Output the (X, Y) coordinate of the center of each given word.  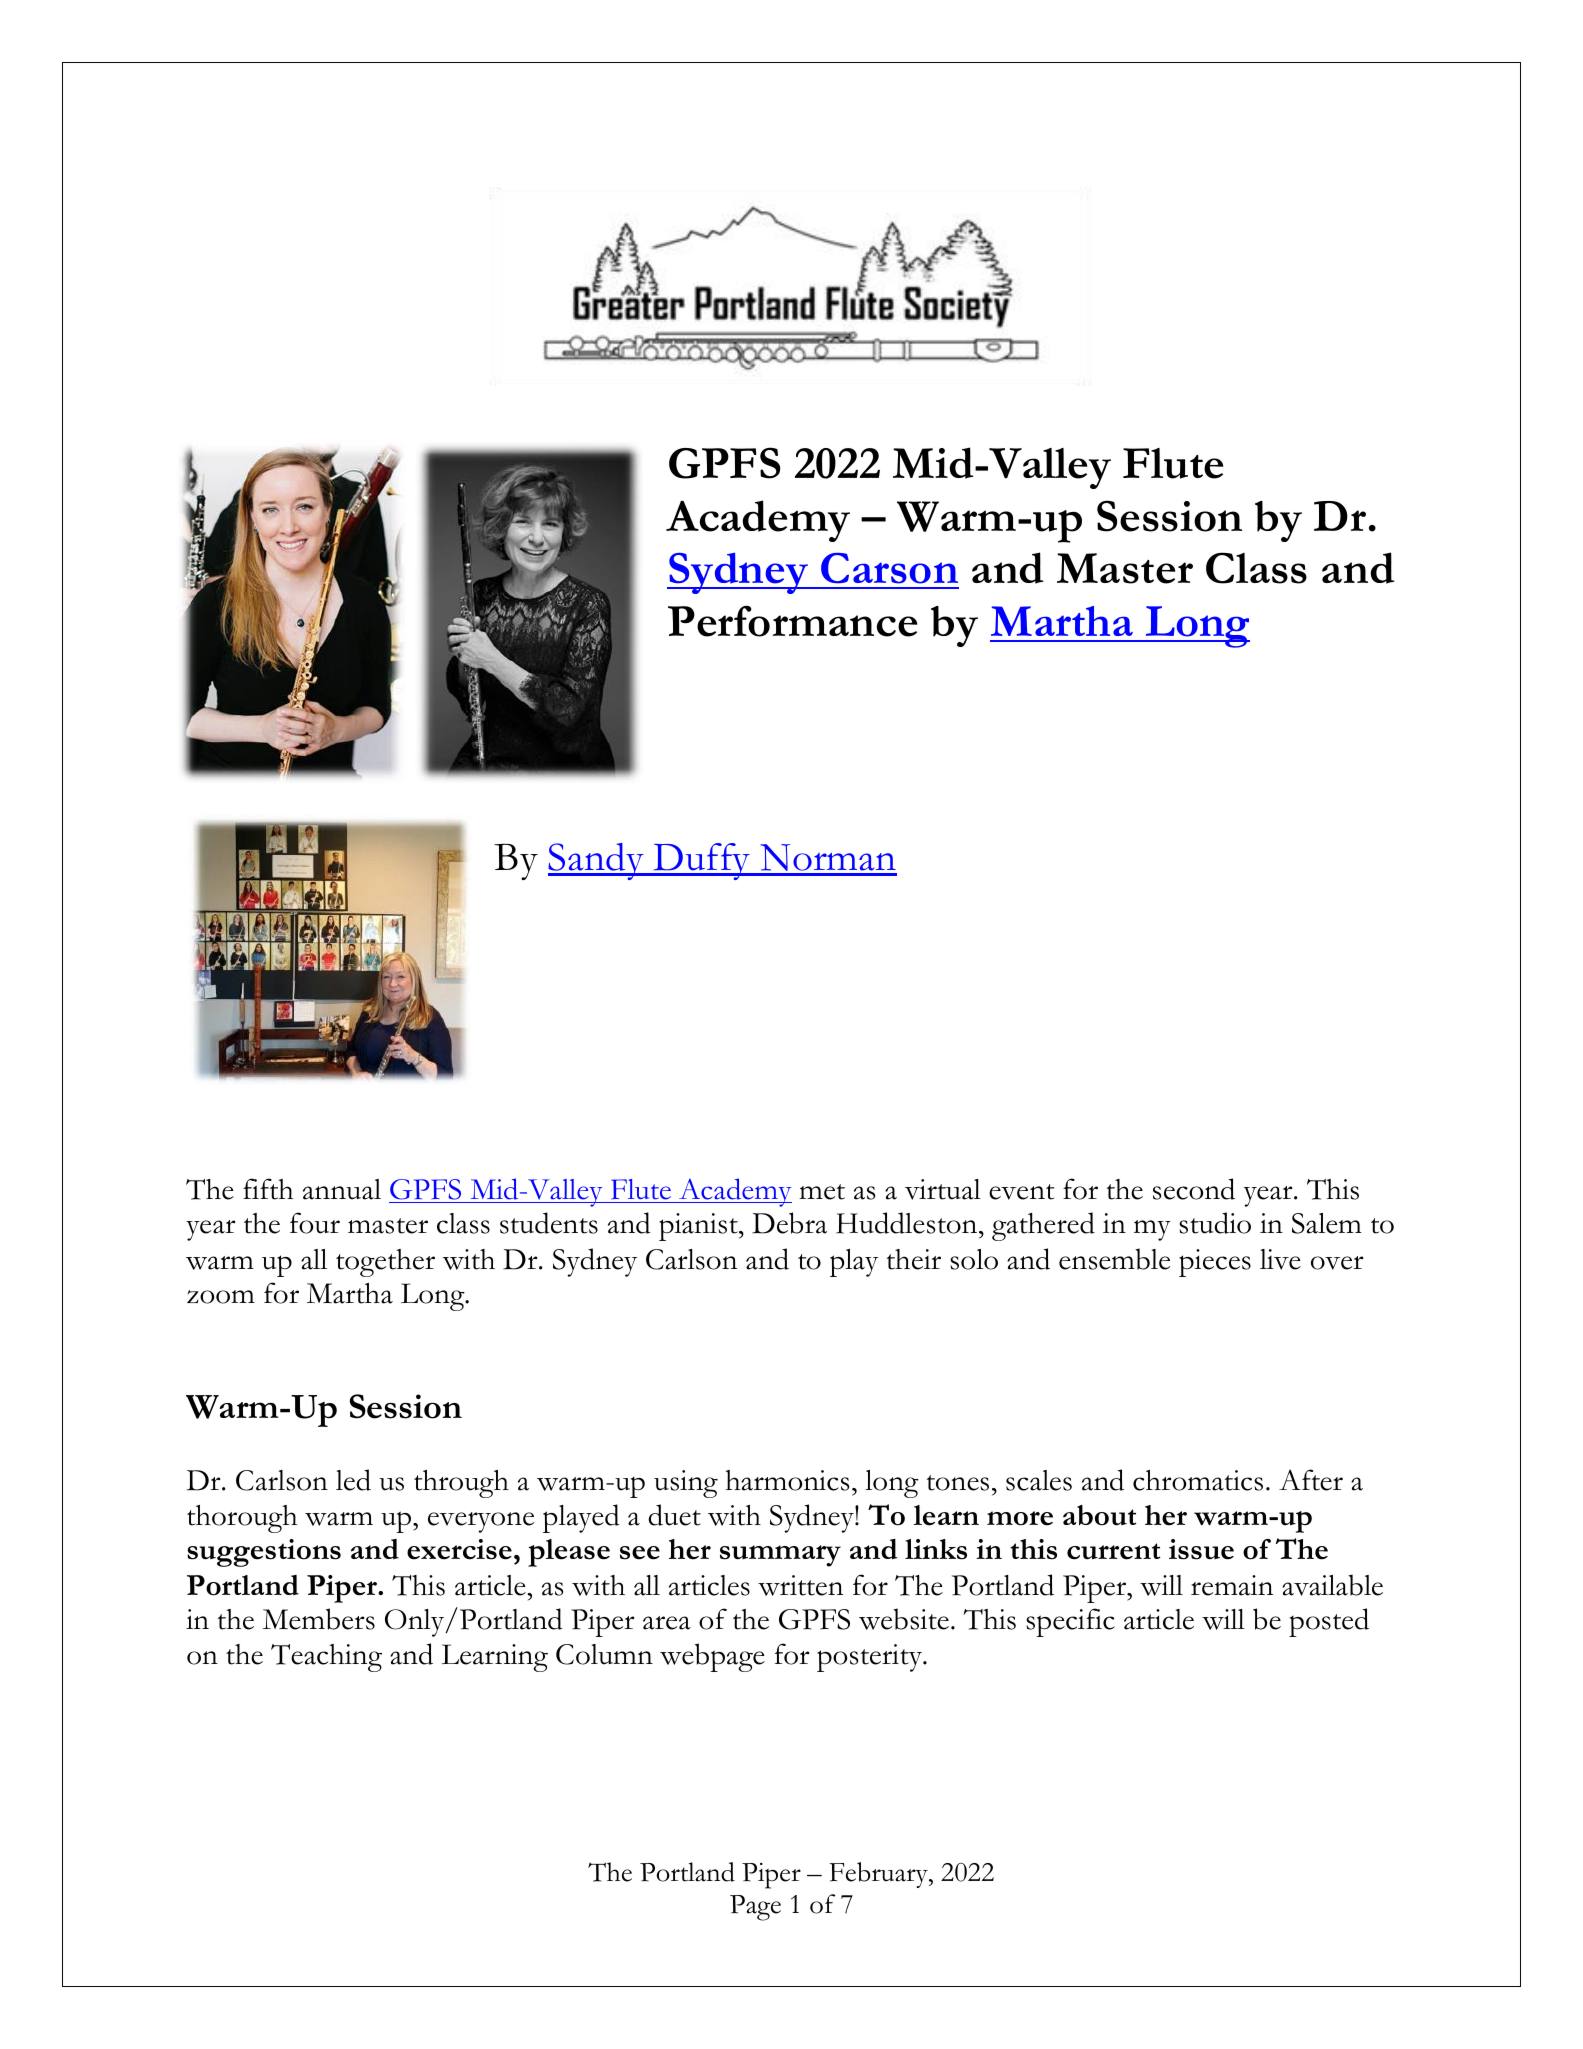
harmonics (787, 1480)
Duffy (702, 861)
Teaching (326, 1658)
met (822, 1192)
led (353, 1480)
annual (342, 1189)
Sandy (597, 861)
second (1194, 1189)
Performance (792, 621)
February (880, 1875)
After (1311, 1480)
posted (1329, 1622)
